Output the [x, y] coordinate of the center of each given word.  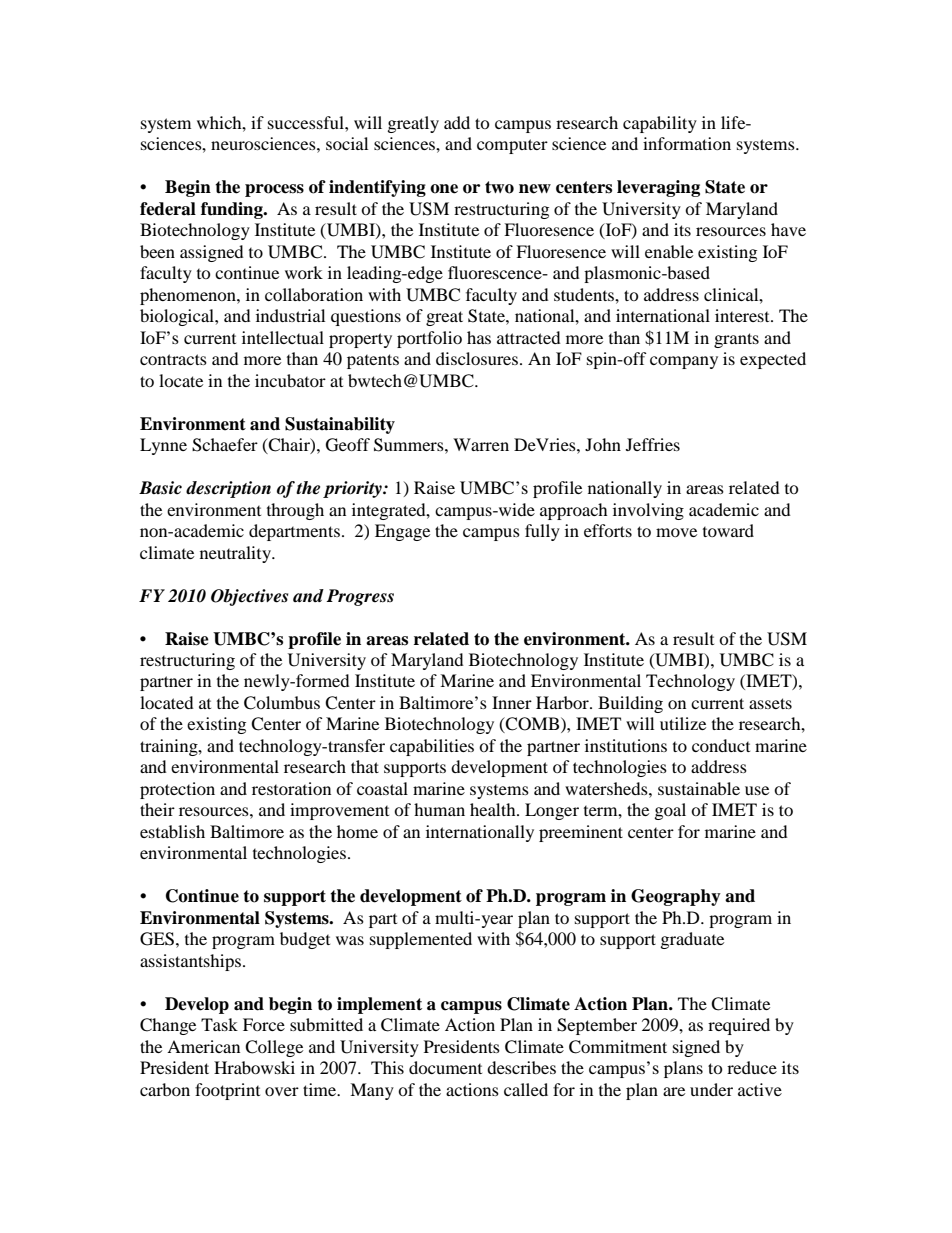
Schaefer [225, 445]
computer [512, 146]
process [274, 190]
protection [177, 790]
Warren [481, 444]
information [687, 143]
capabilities [432, 747]
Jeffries [653, 444]
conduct [721, 745]
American [203, 1046]
